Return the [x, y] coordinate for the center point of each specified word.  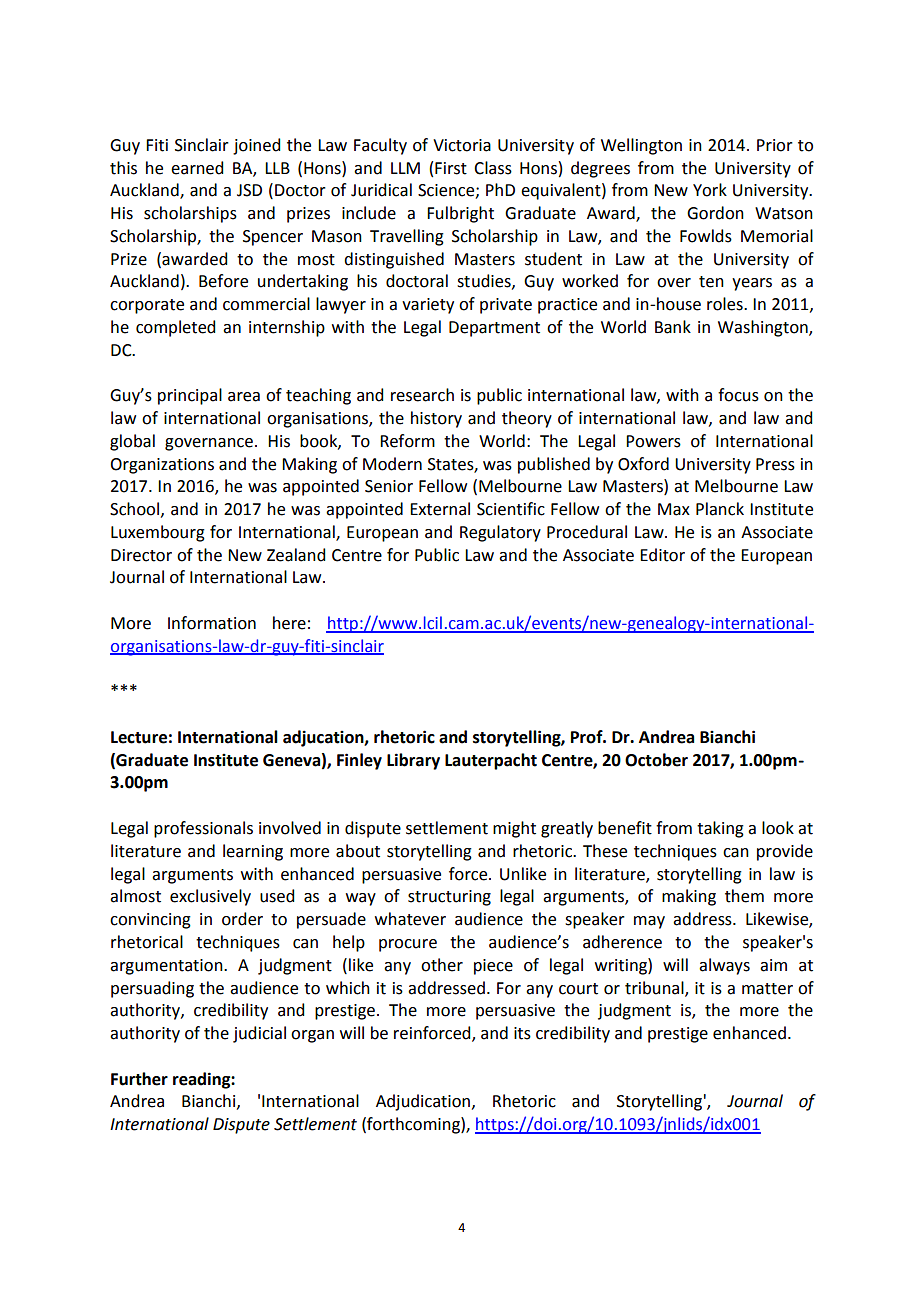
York [710, 190]
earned [197, 168]
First [451, 168]
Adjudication [424, 1102]
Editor [662, 555]
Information [212, 623]
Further [139, 1079]
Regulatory [500, 533]
